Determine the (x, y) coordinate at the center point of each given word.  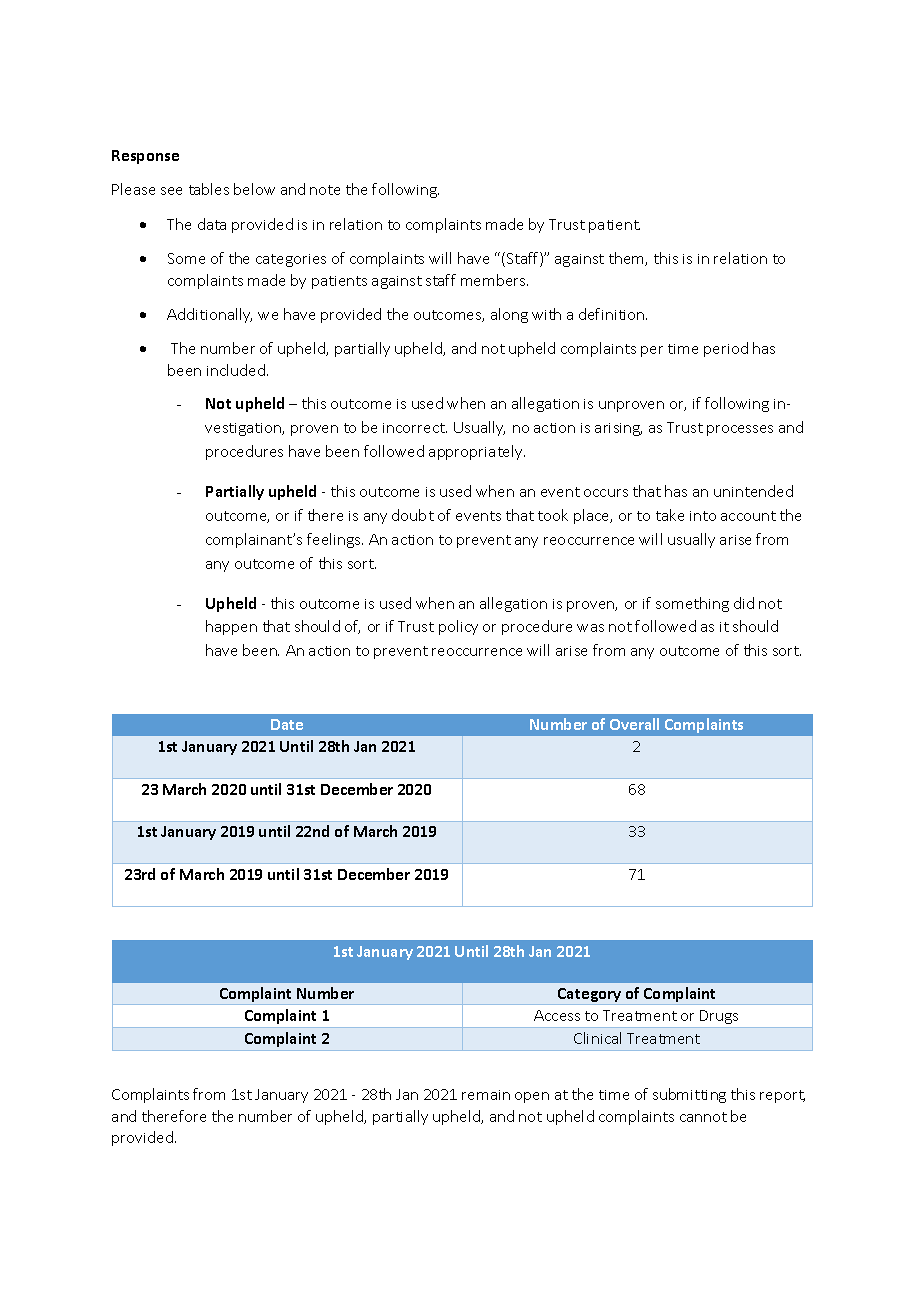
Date (287, 724)
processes (740, 430)
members (494, 280)
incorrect (415, 428)
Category (590, 996)
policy (458, 627)
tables (209, 189)
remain (486, 1095)
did (744, 603)
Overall (634, 724)
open (532, 1097)
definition (613, 314)
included (236, 370)
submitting (689, 1095)
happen (231, 627)
